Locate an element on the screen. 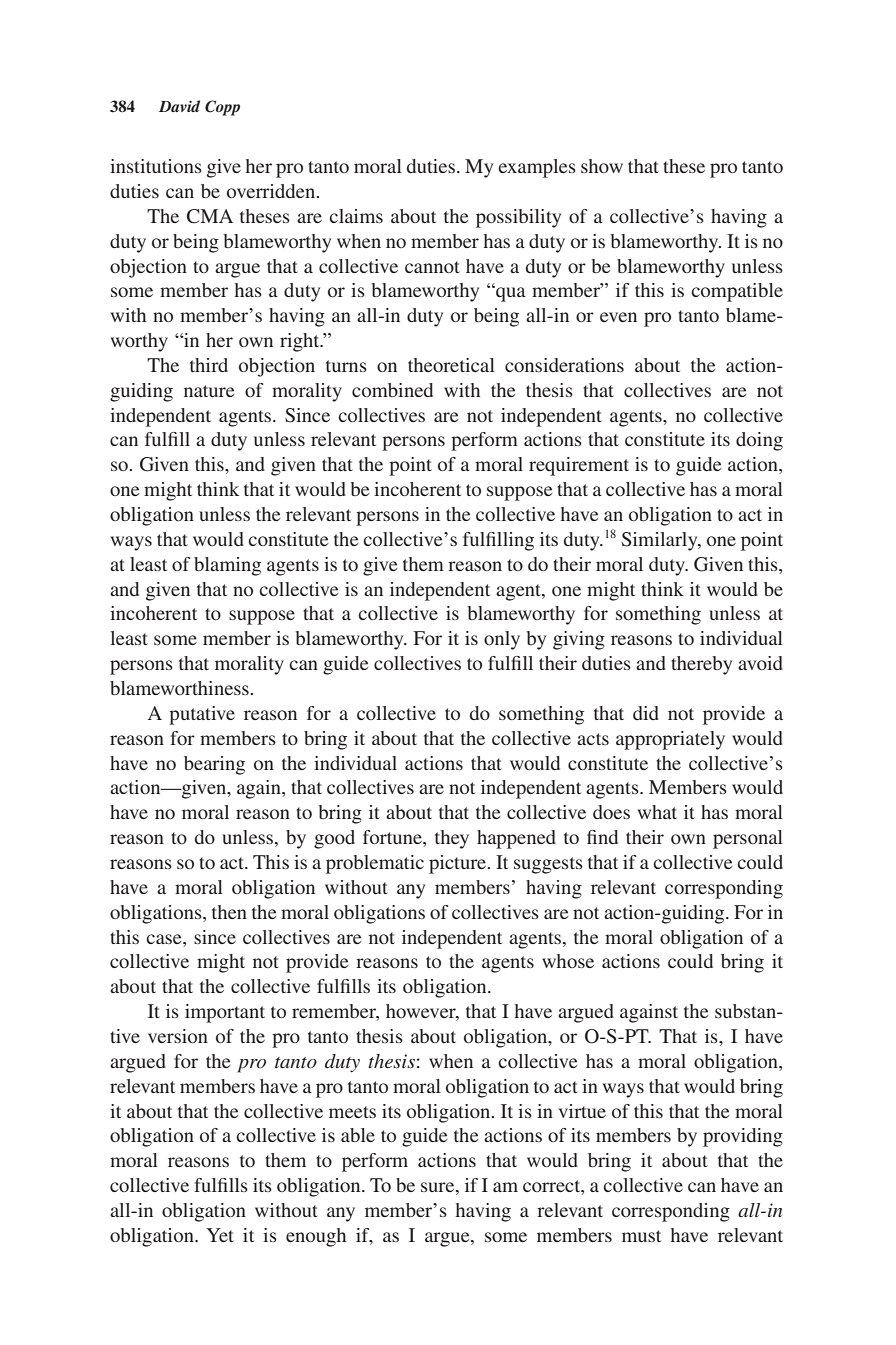 This screenshot has width=896, height=1345. able is located at coordinates (358, 1135).
